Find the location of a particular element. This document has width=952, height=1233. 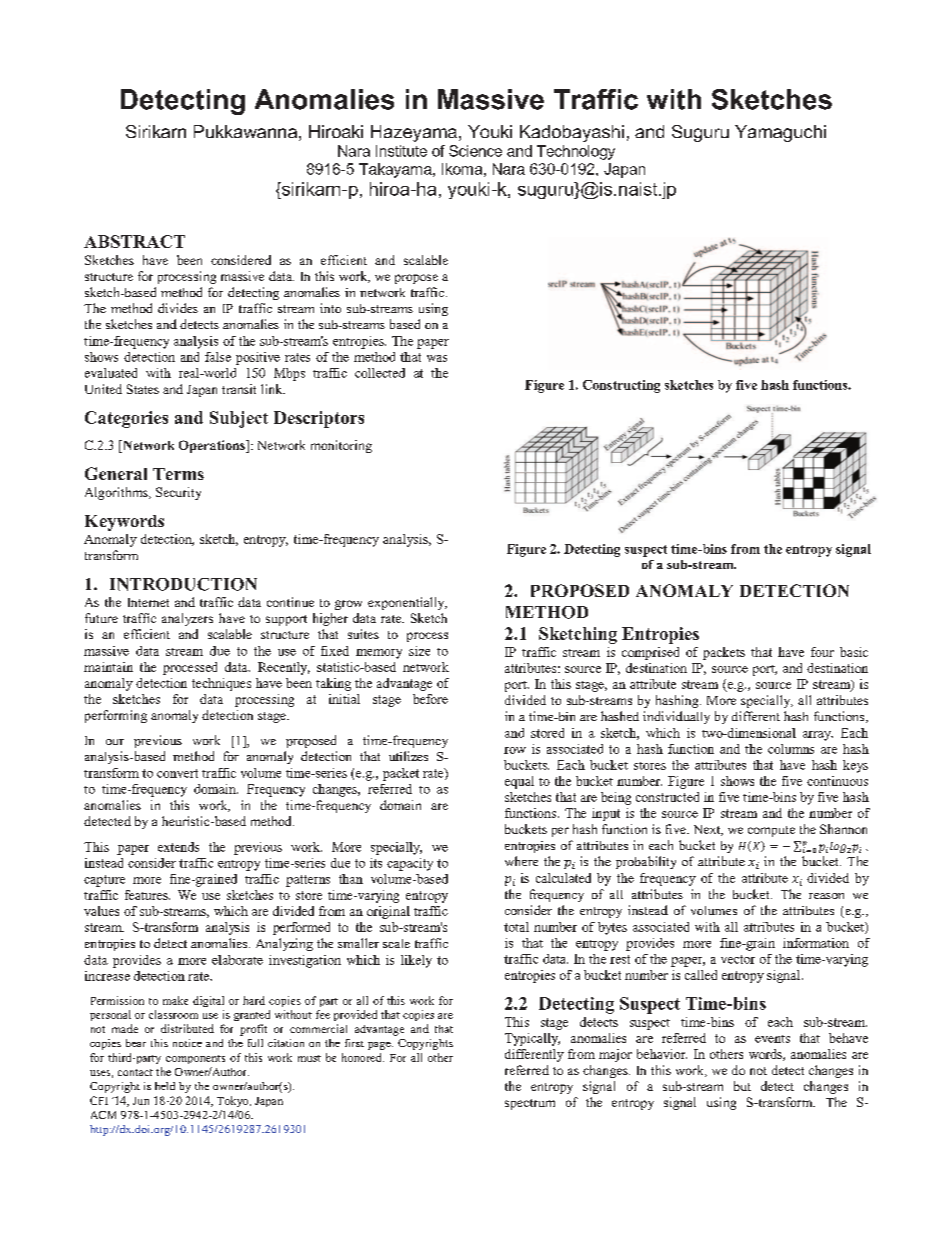

Constructing is located at coordinates (621, 386).
